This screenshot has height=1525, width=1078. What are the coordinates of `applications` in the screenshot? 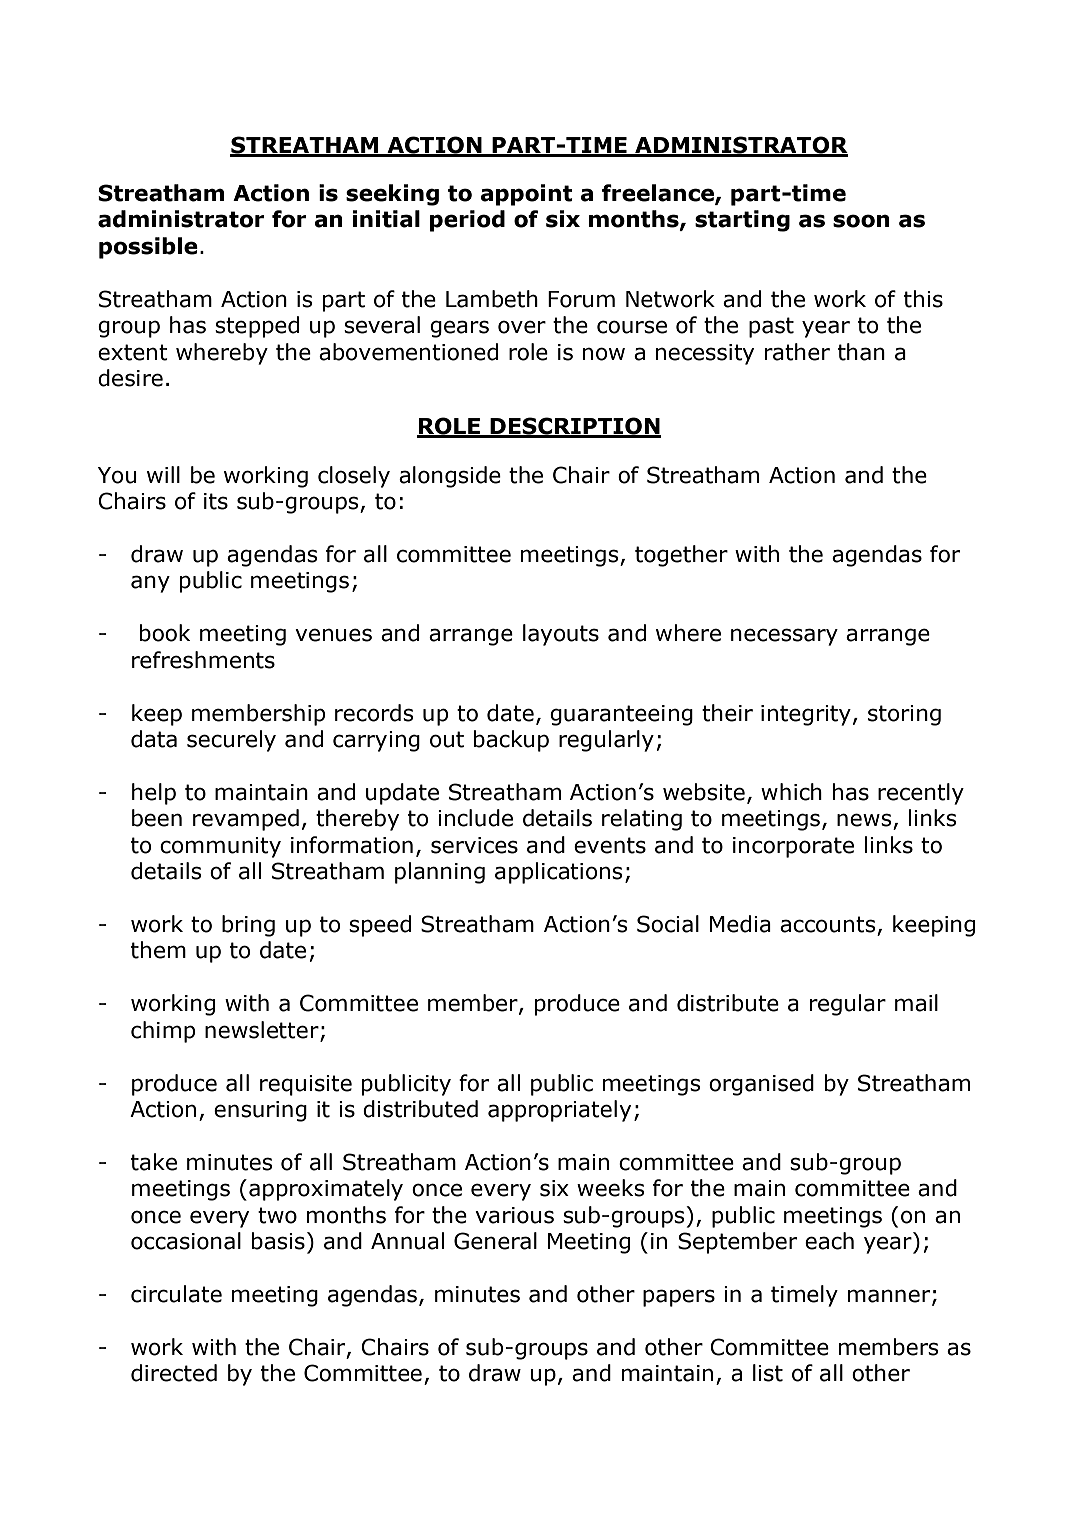 It's located at (559, 873).
